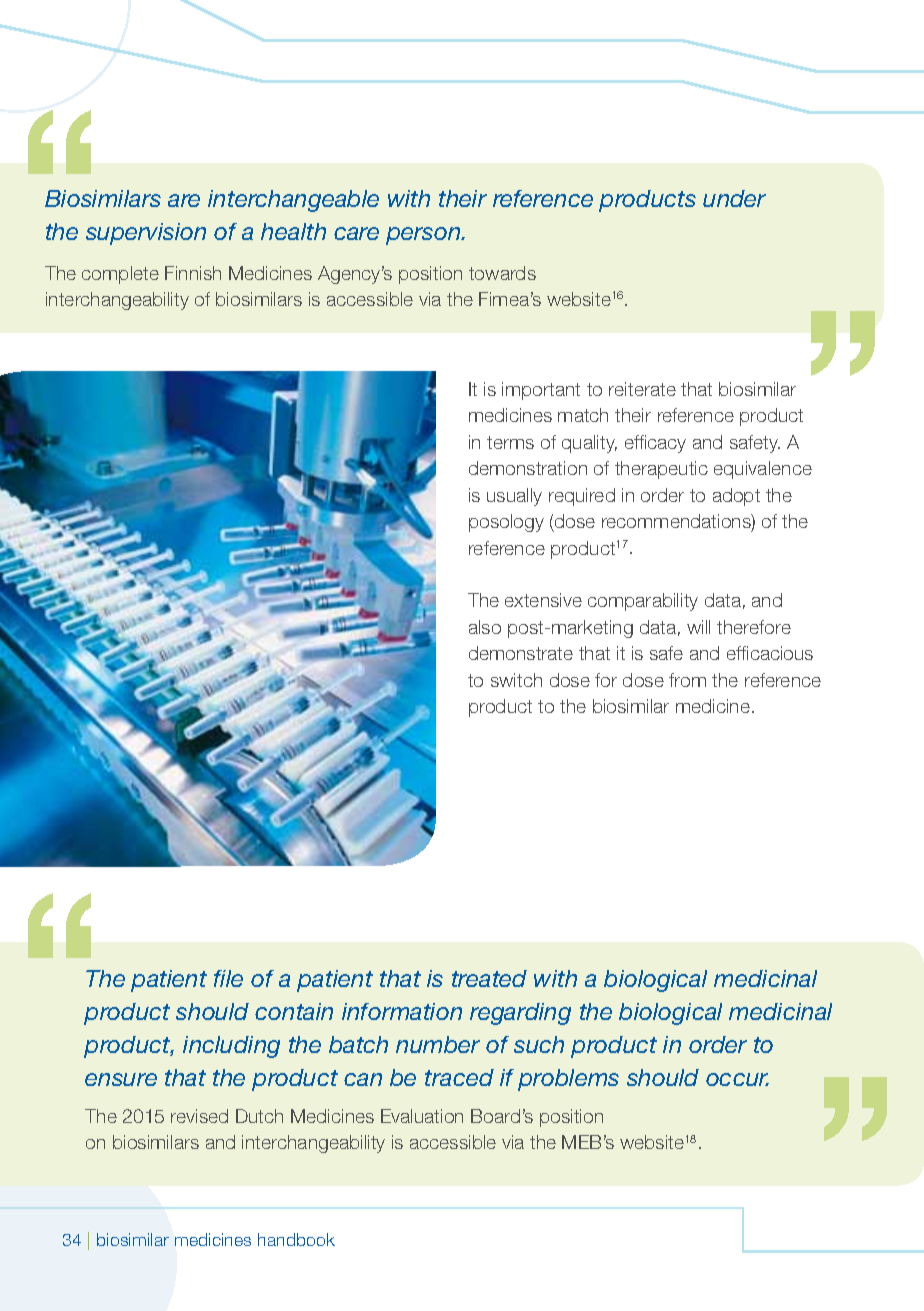 The width and height of the image is (924, 1311). Describe the element at coordinates (687, 680) in the image. I see `from` at that location.
